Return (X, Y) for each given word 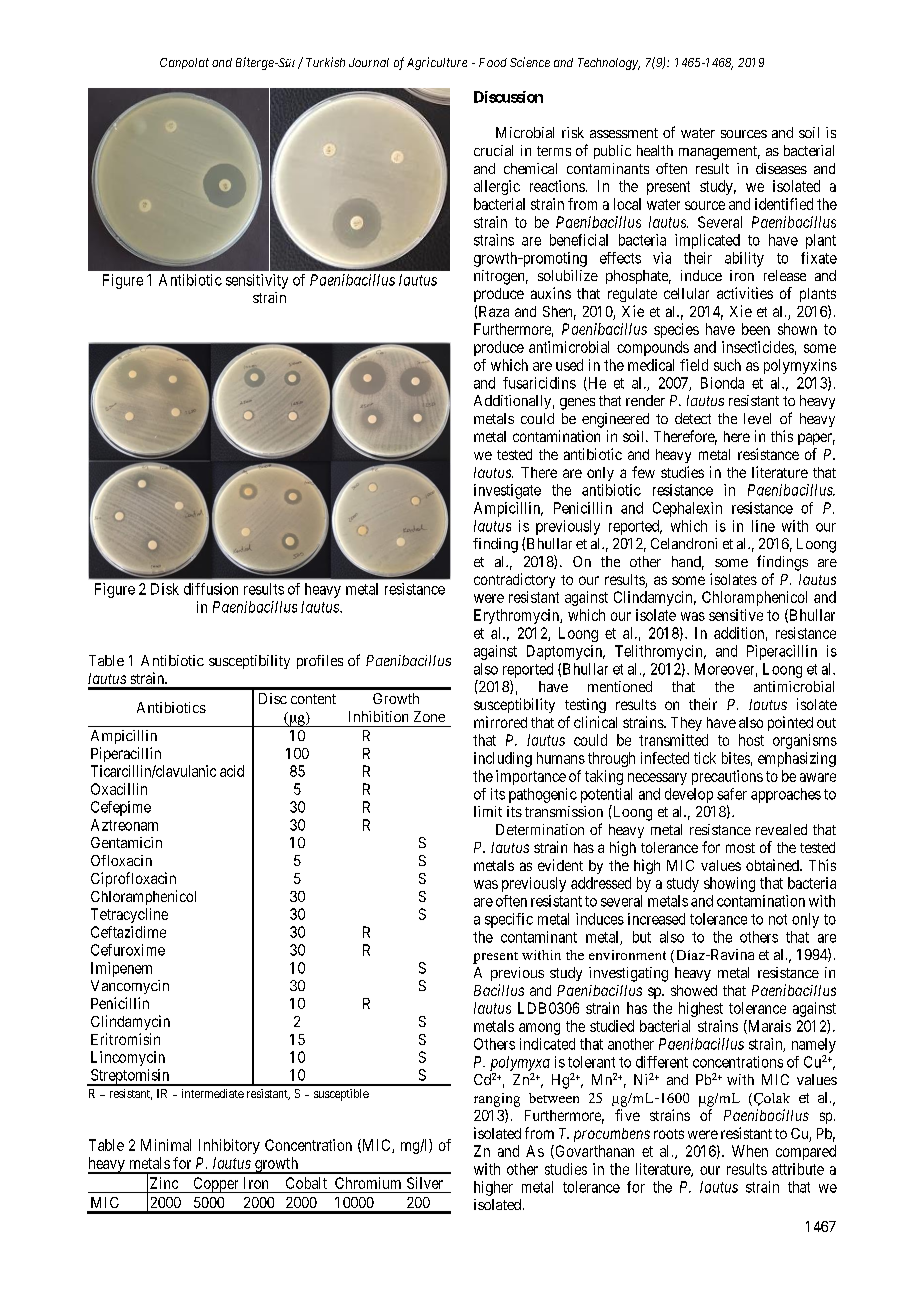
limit (488, 811)
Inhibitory (229, 1146)
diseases (781, 168)
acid (232, 771)
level (757, 418)
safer (732, 794)
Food (493, 62)
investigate (507, 491)
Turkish (325, 62)
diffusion (211, 589)
